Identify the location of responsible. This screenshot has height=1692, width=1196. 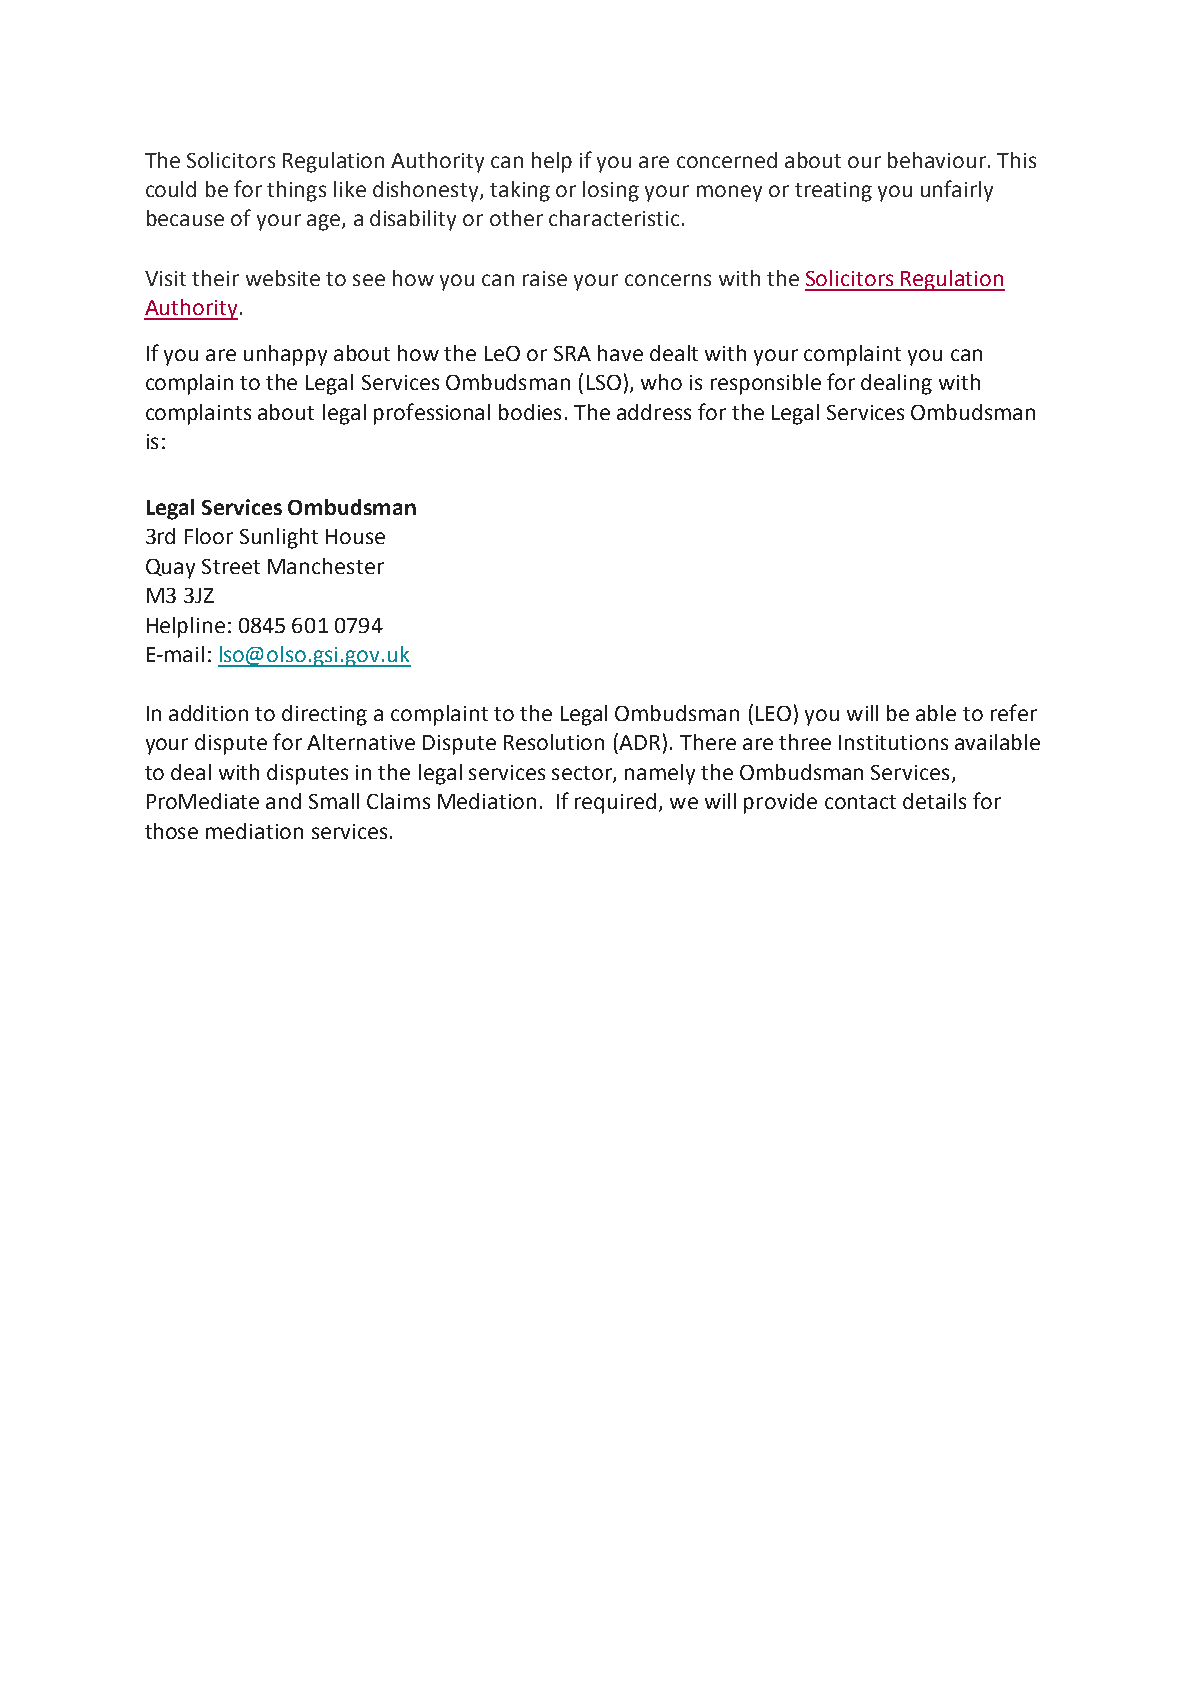
(766, 384).
